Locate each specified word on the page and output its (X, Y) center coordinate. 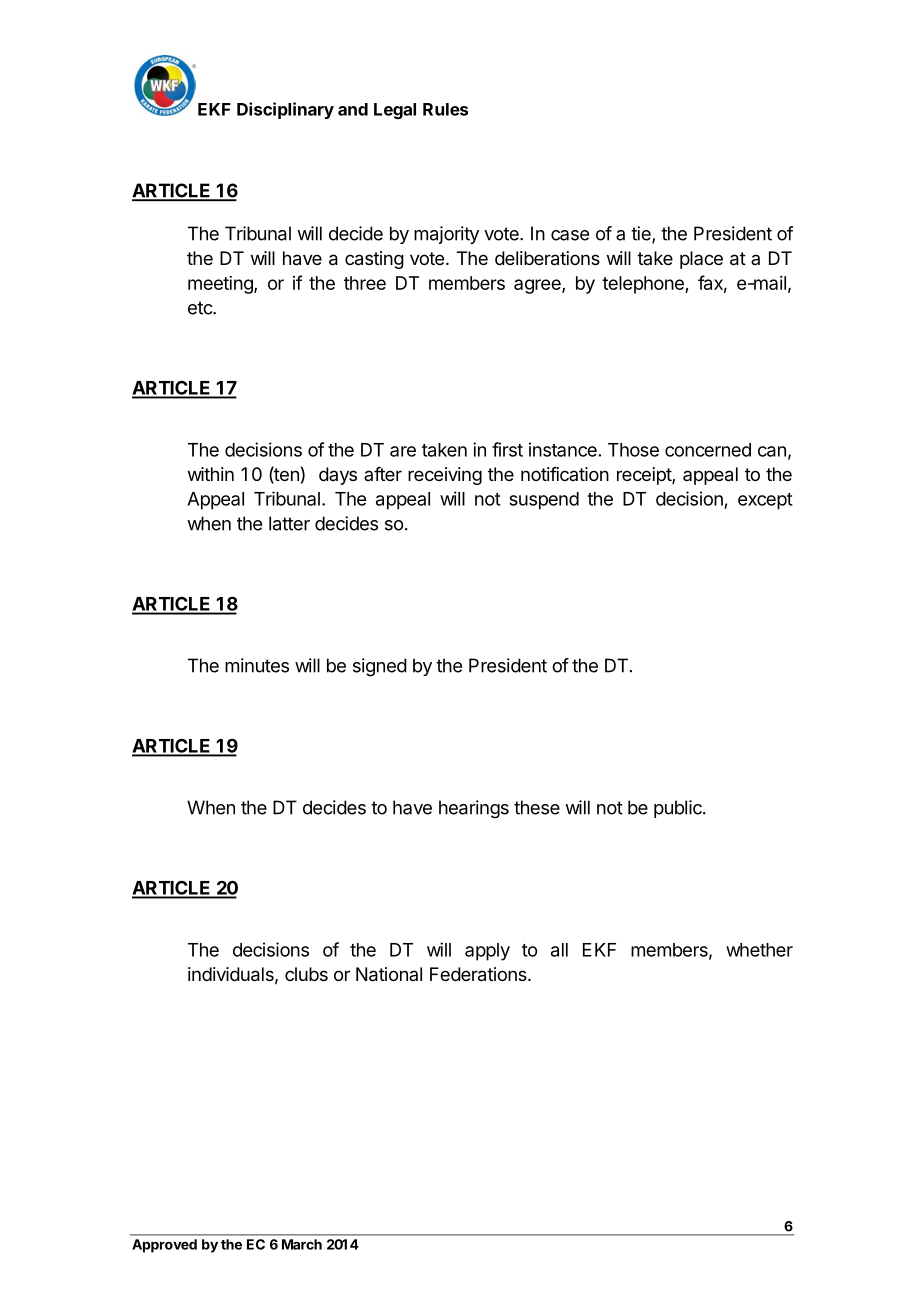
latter (289, 523)
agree (538, 286)
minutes (257, 665)
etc (201, 308)
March (302, 1244)
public (679, 809)
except (765, 501)
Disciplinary (285, 110)
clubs (306, 974)
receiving (445, 476)
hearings (474, 809)
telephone (644, 285)
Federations (479, 974)
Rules (445, 109)
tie (642, 234)
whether (759, 950)
